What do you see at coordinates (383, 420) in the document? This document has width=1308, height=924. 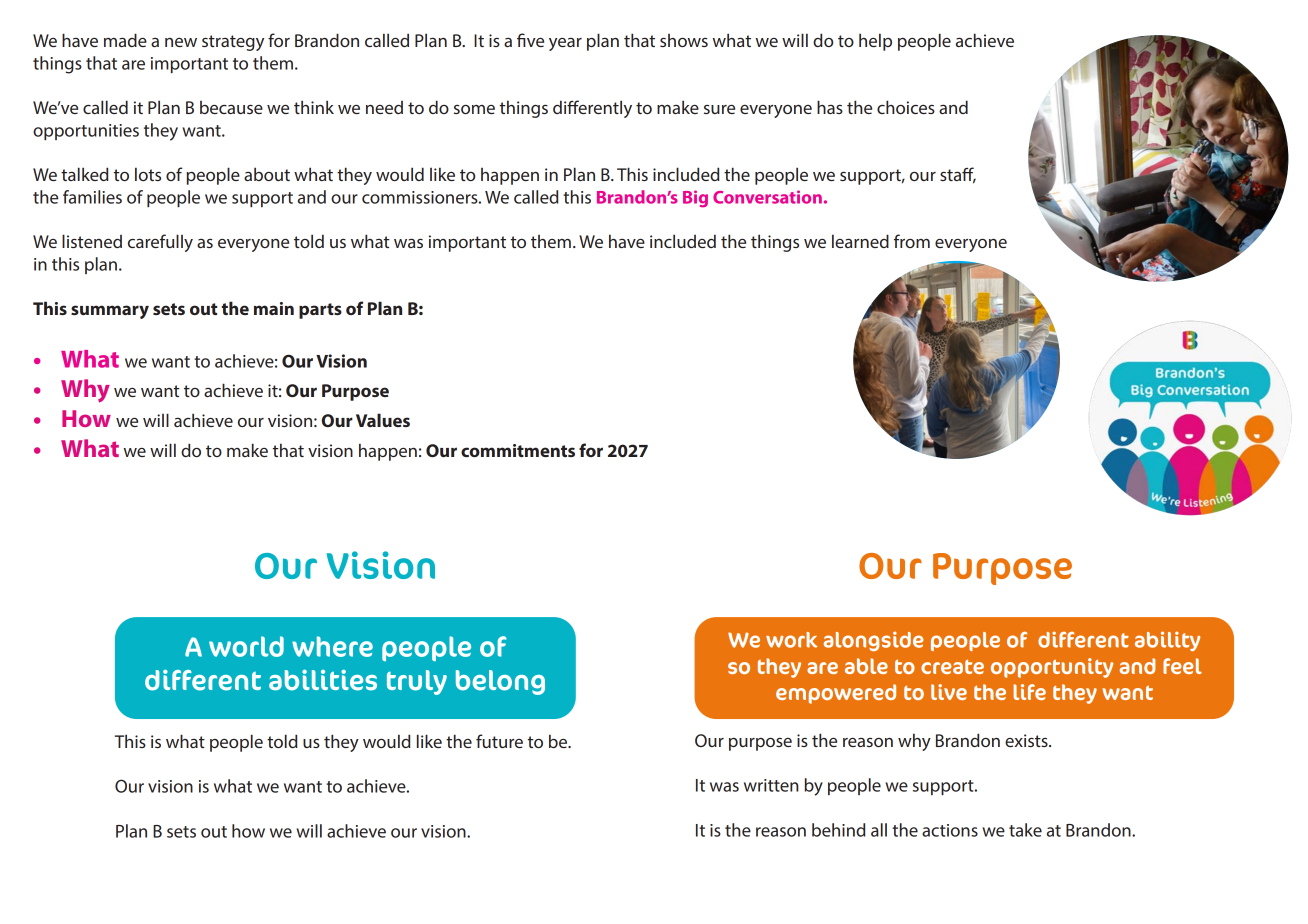 I see `Values` at bounding box center [383, 420].
